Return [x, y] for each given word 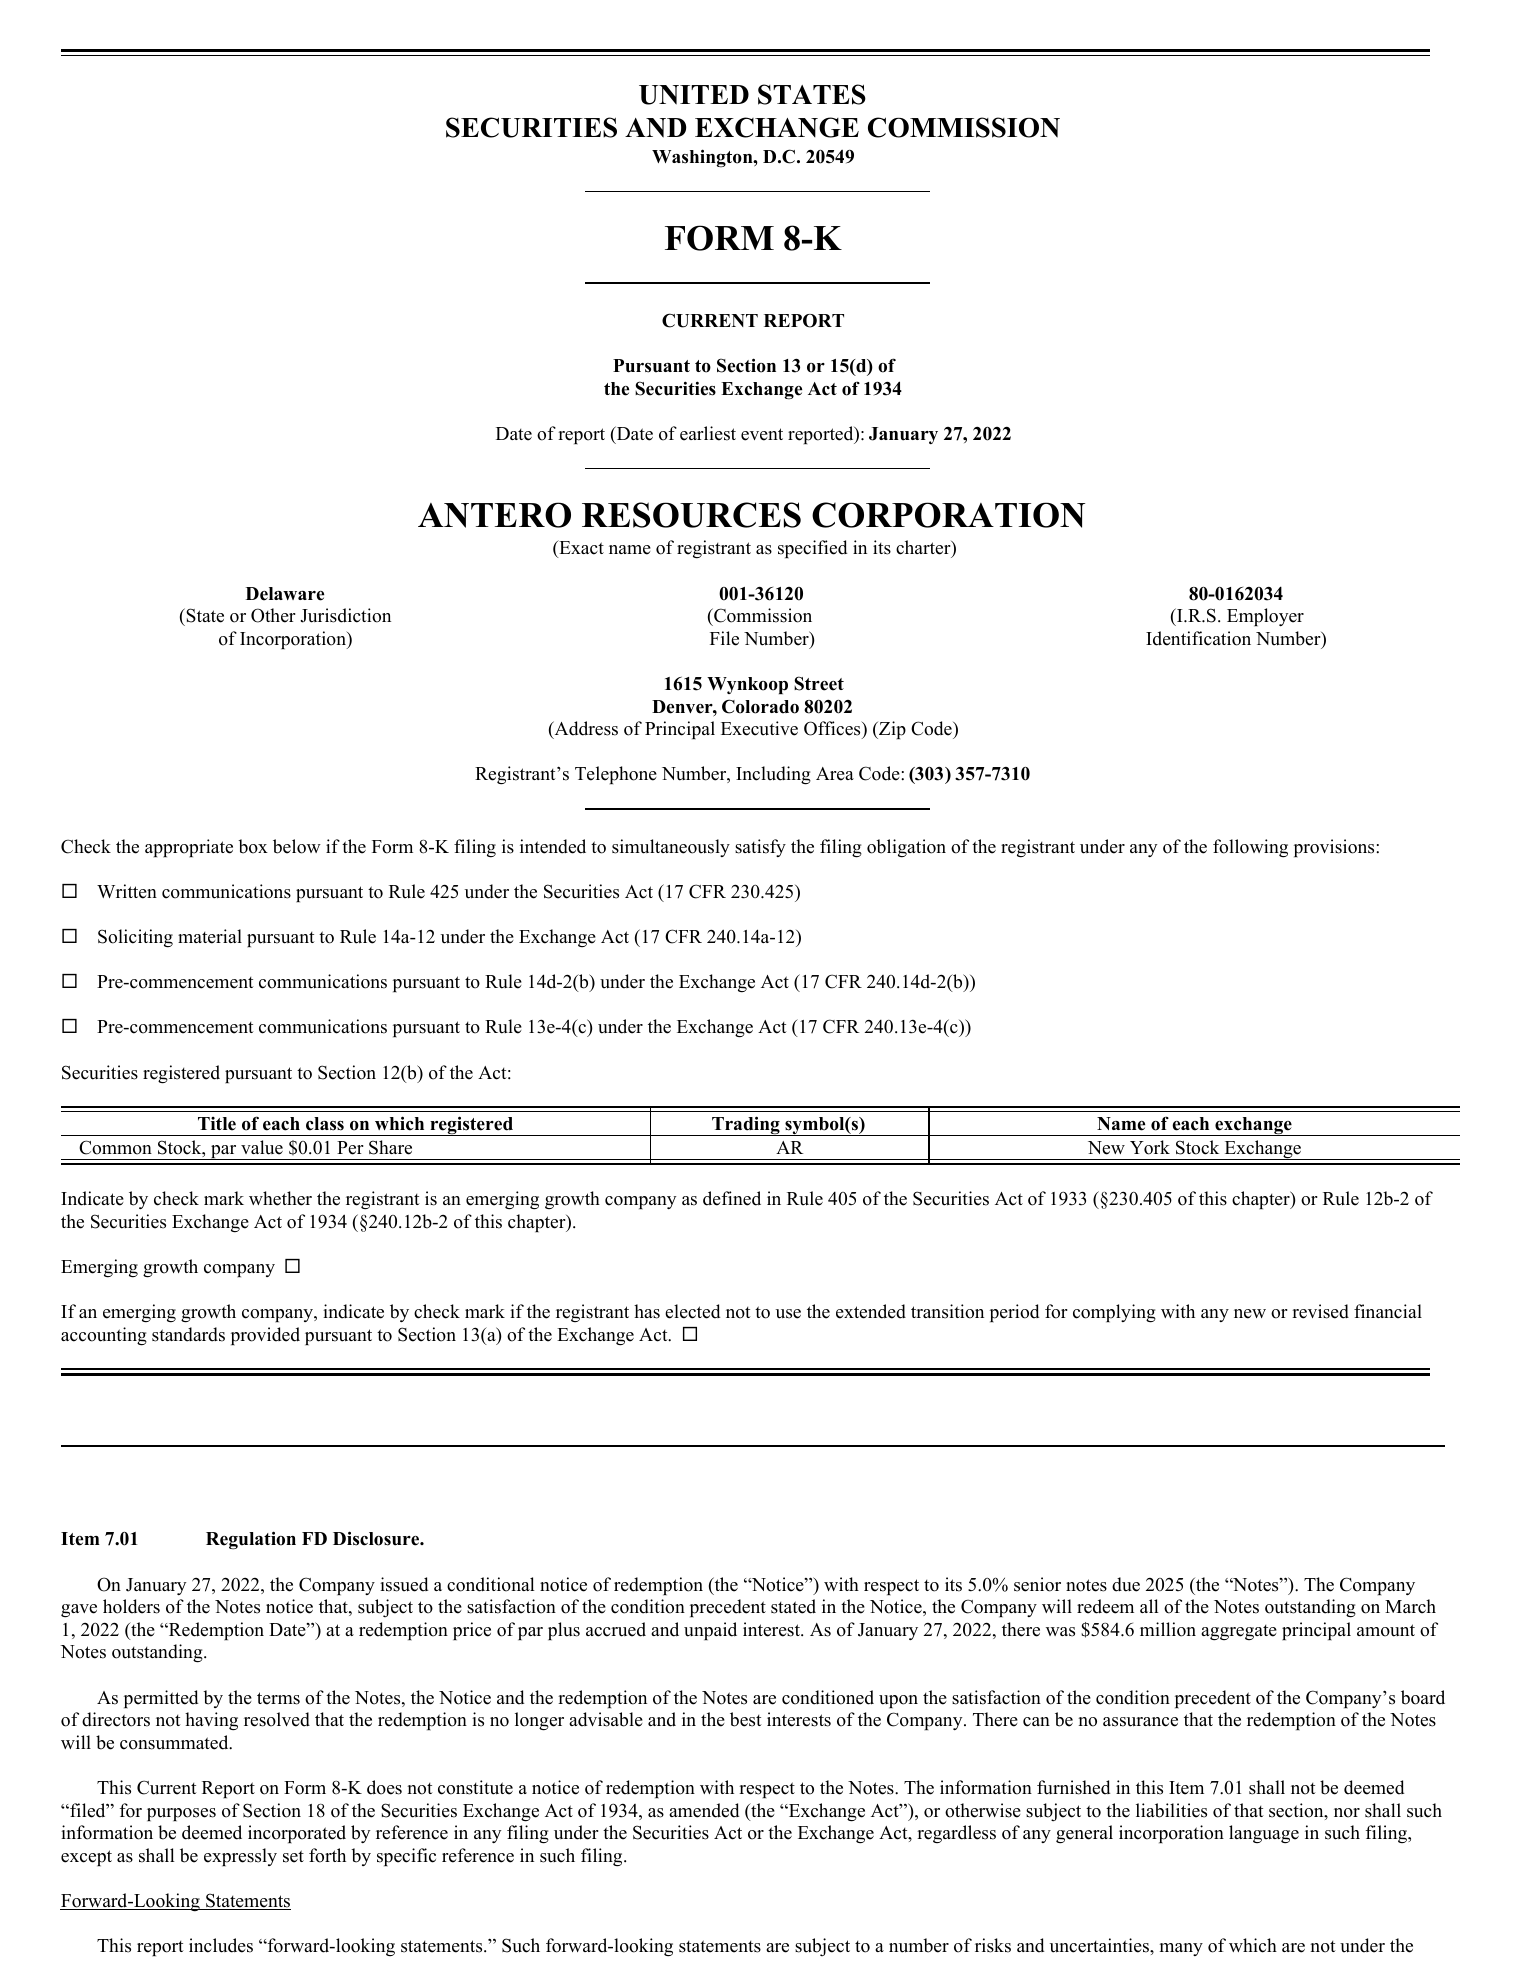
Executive [759, 728]
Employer [1265, 617]
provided [265, 1336]
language [1264, 1834]
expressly [240, 1857]
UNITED [694, 95]
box [253, 846]
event [762, 434]
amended [704, 1810]
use [788, 1314]
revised [1320, 1311]
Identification [1198, 638]
